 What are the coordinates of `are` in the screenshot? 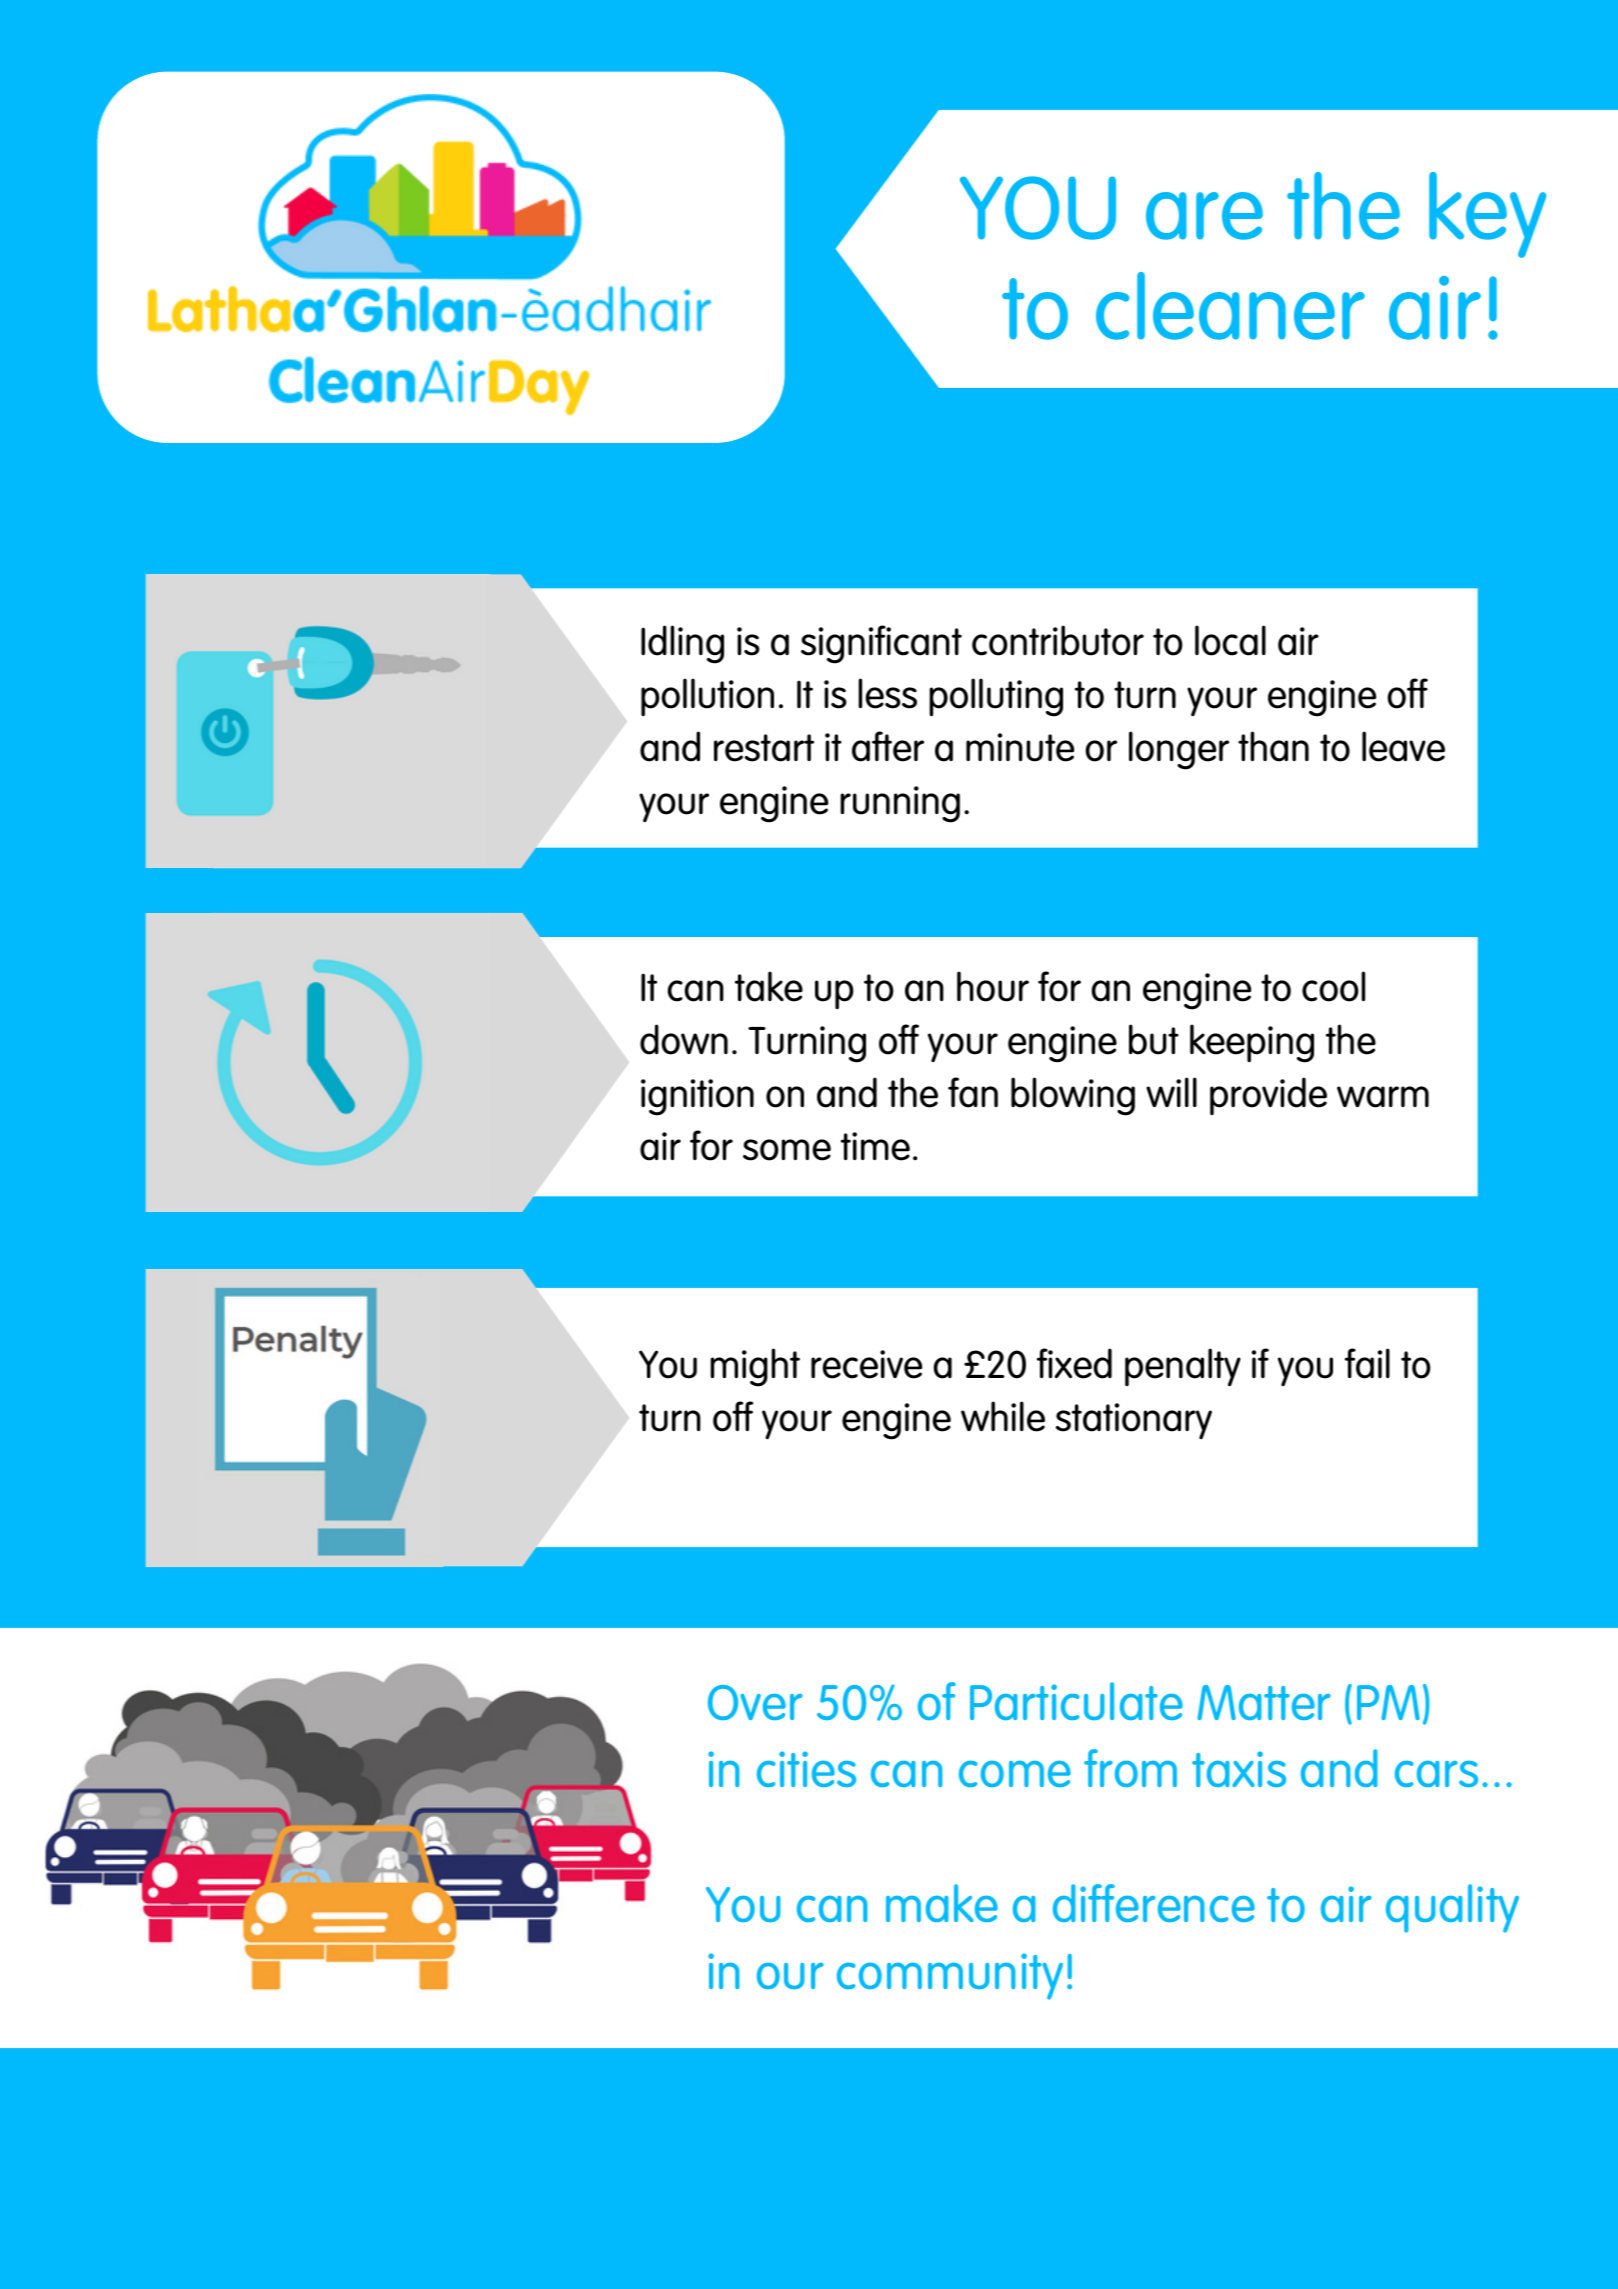 It's located at (1204, 216).
